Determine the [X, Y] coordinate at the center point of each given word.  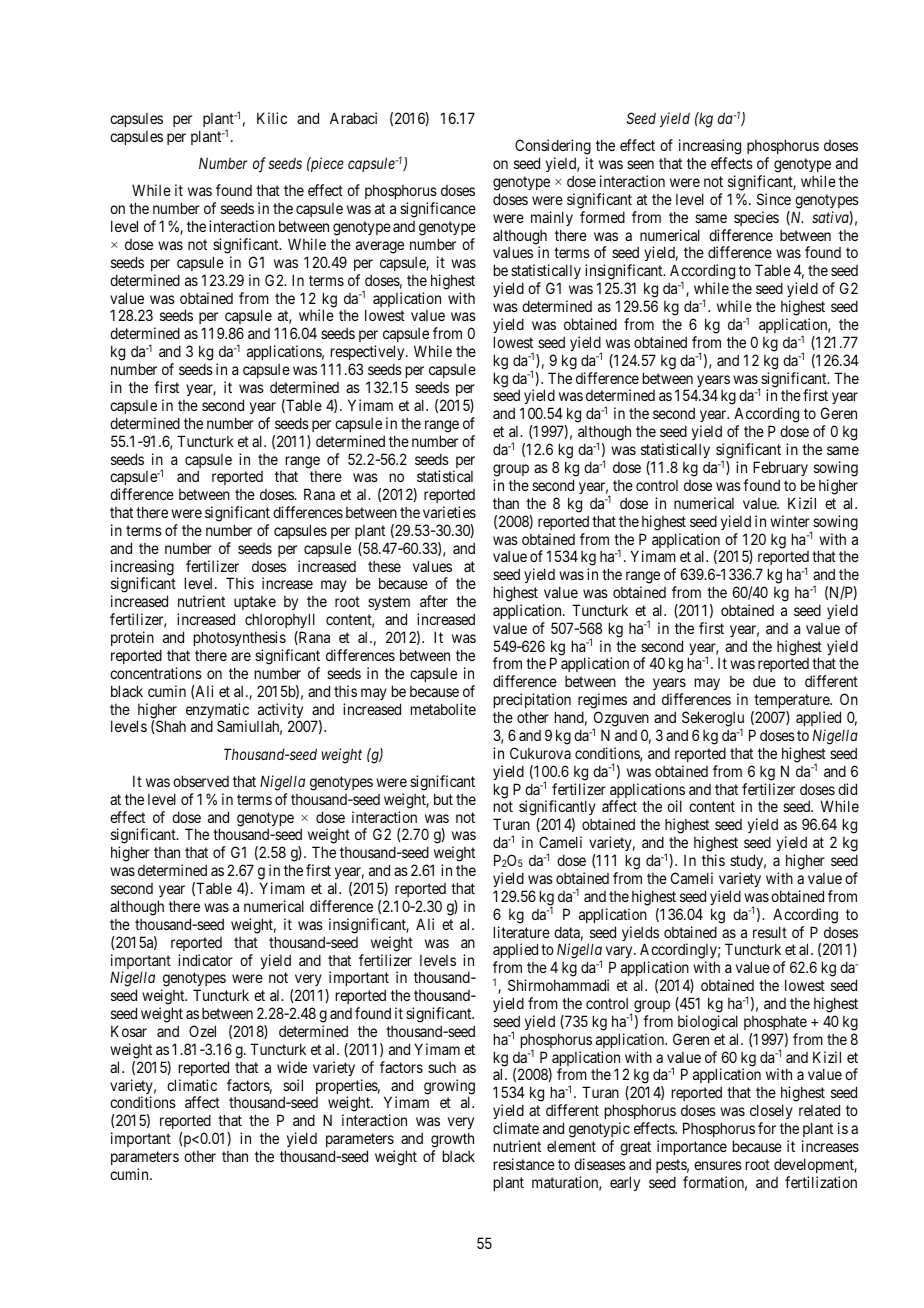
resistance [524, 1164]
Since [774, 199]
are [241, 656]
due [764, 681]
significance [438, 210]
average [380, 247]
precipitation [532, 702]
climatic [192, 1085]
